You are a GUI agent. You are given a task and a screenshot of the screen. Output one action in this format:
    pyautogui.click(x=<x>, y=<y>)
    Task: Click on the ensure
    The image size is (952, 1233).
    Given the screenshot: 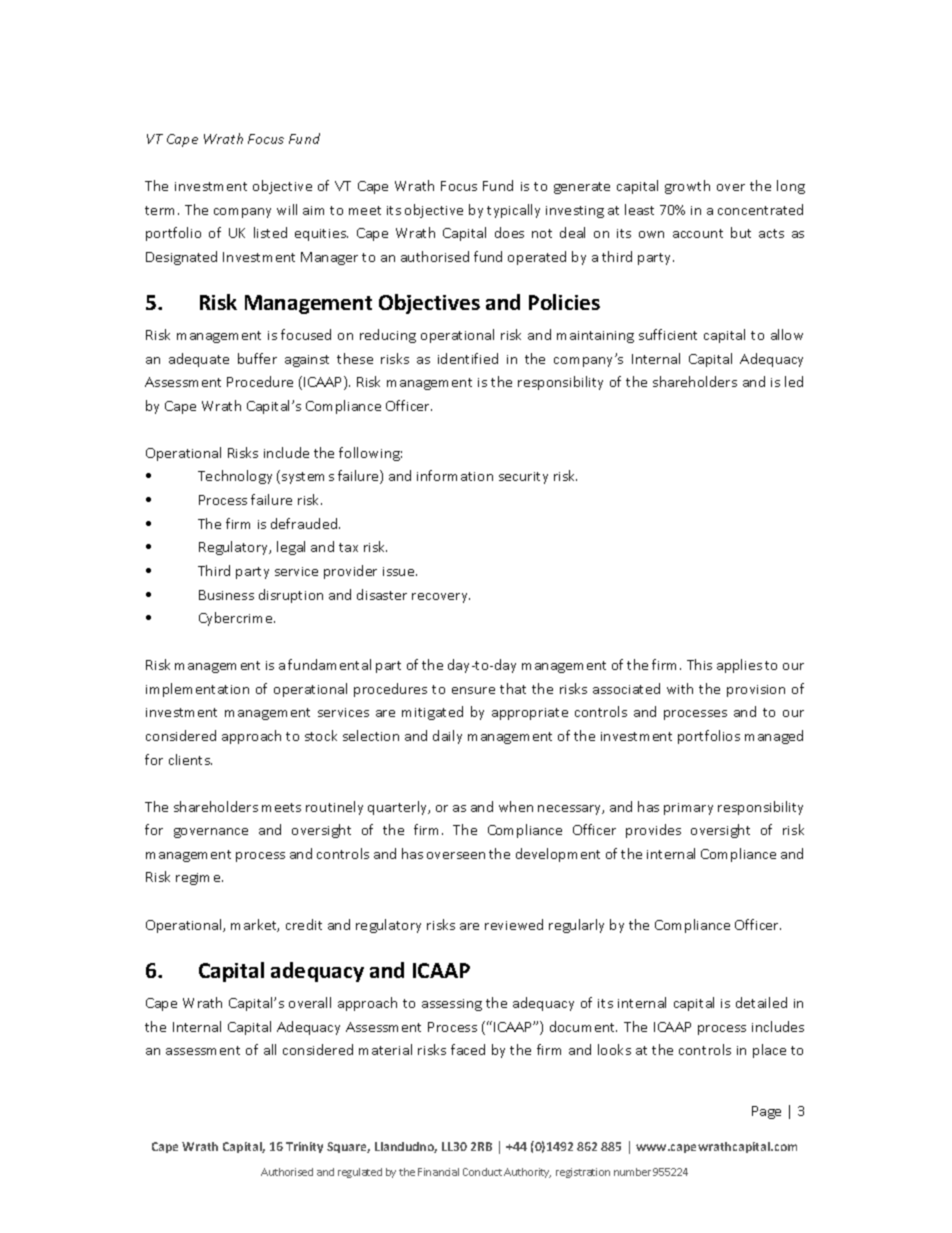 What is the action you would take?
    pyautogui.click(x=473, y=690)
